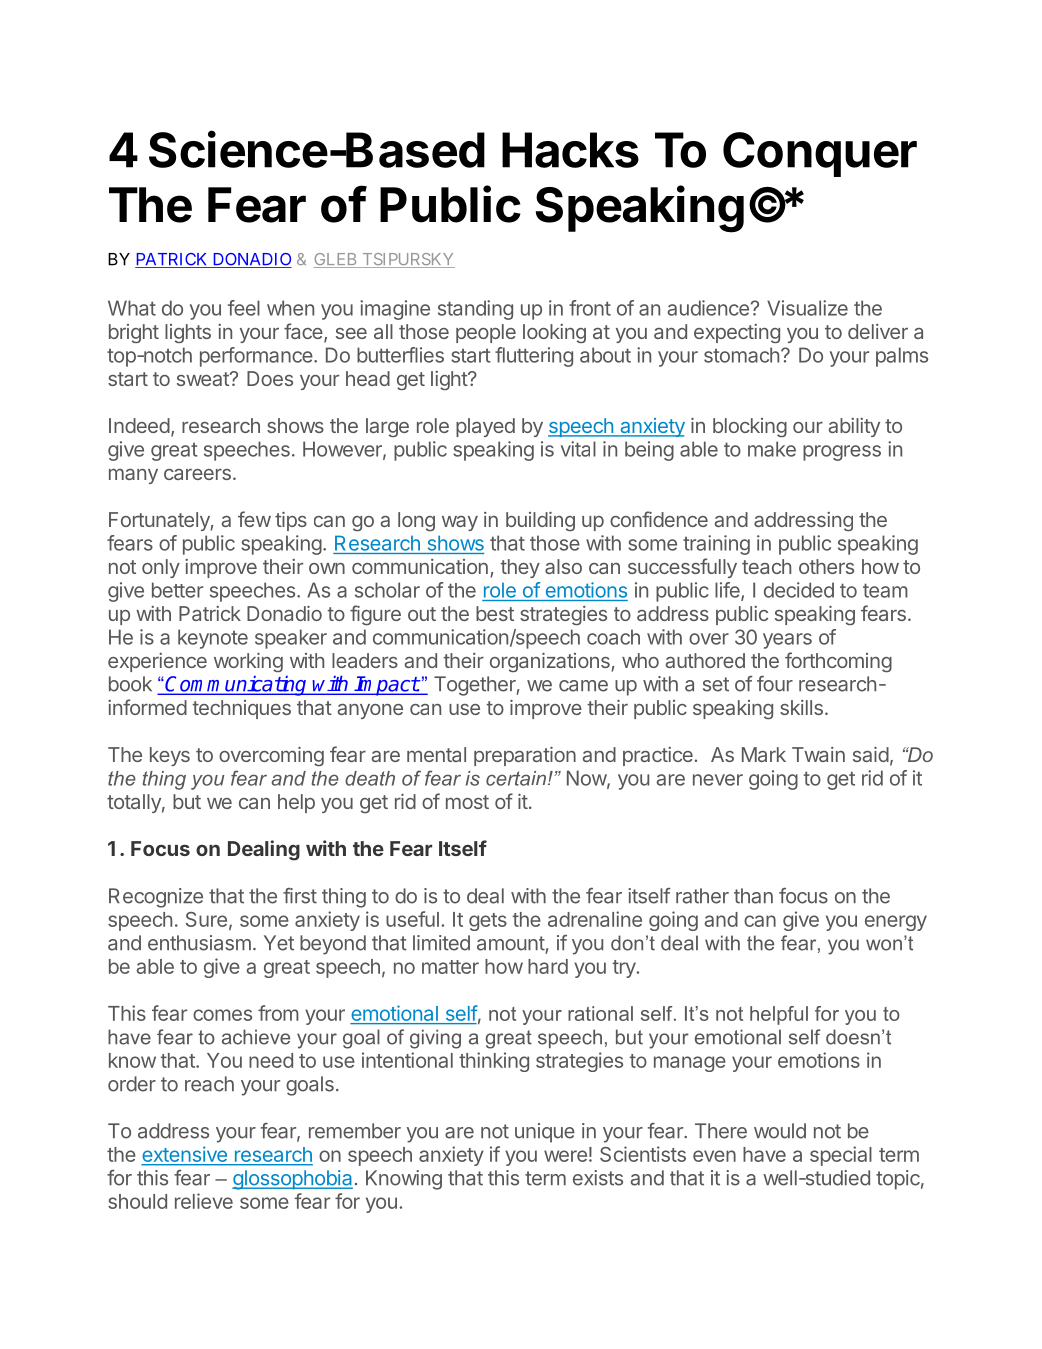 This screenshot has width=1042, height=1349. Describe the element at coordinates (841, 1156) in the screenshot. I see `special` at that location.
